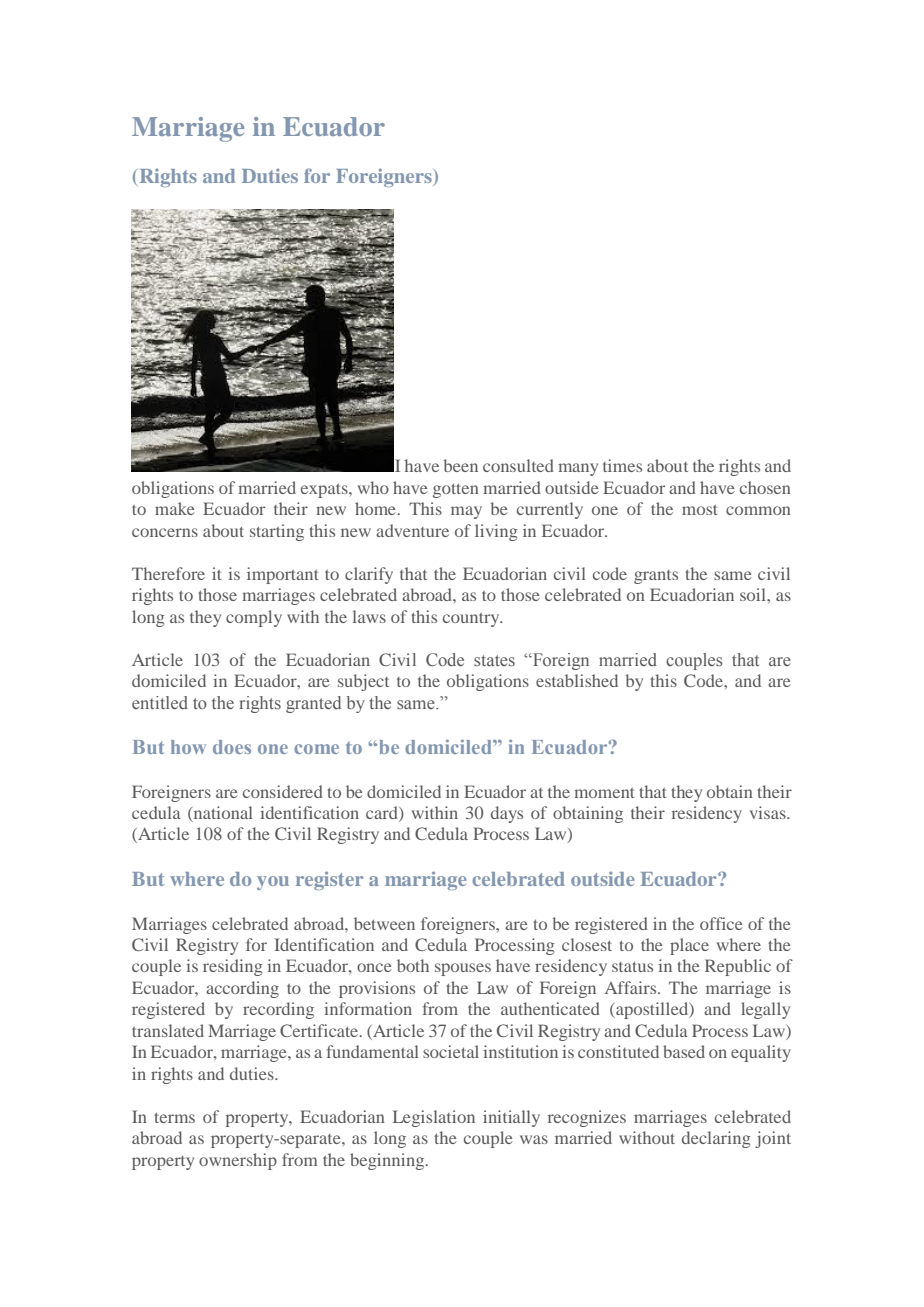  Describe the element at coordinates (765, 1010) in the screenshot. I see `legally` at that location.
